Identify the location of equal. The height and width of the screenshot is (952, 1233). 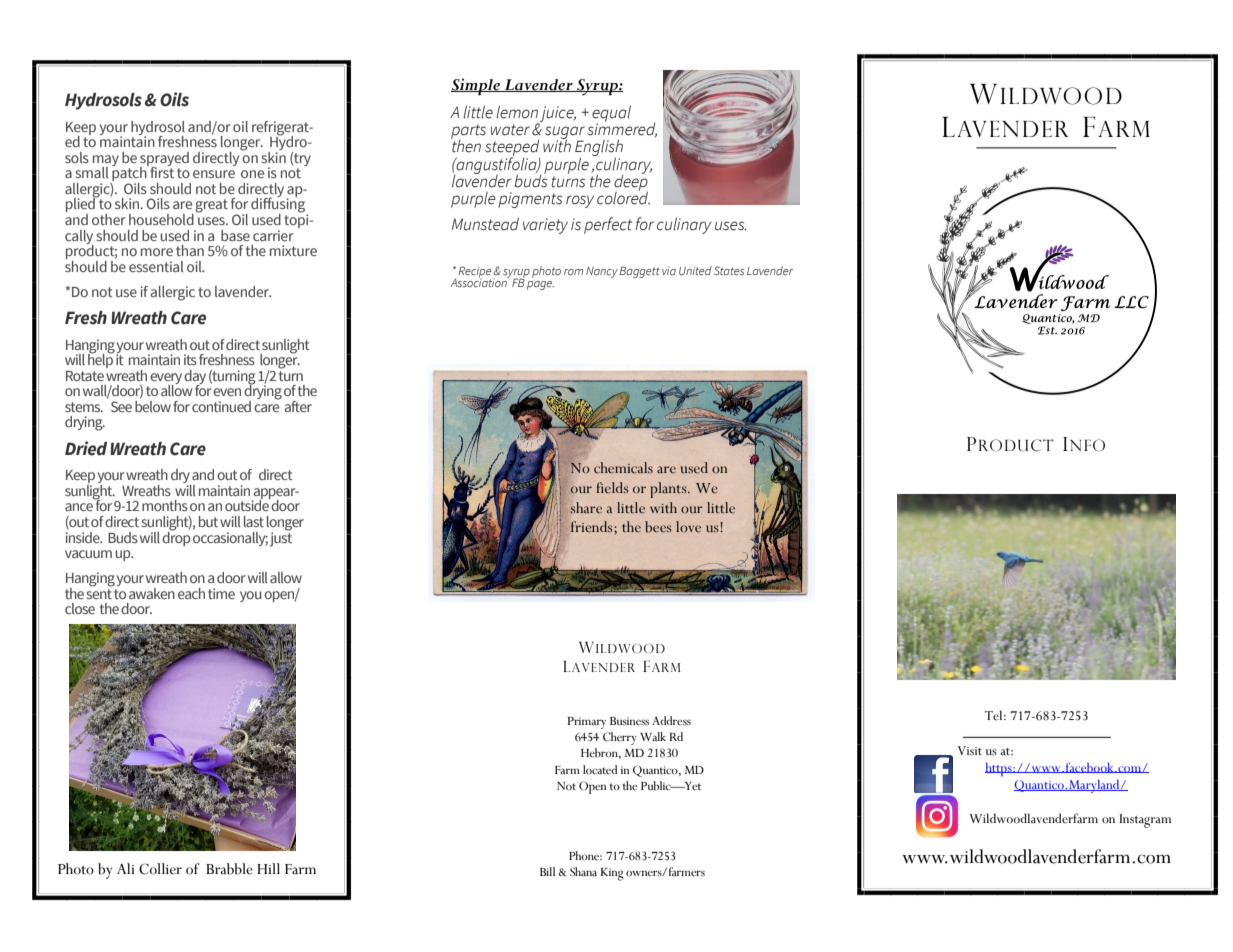
(611, 114).
